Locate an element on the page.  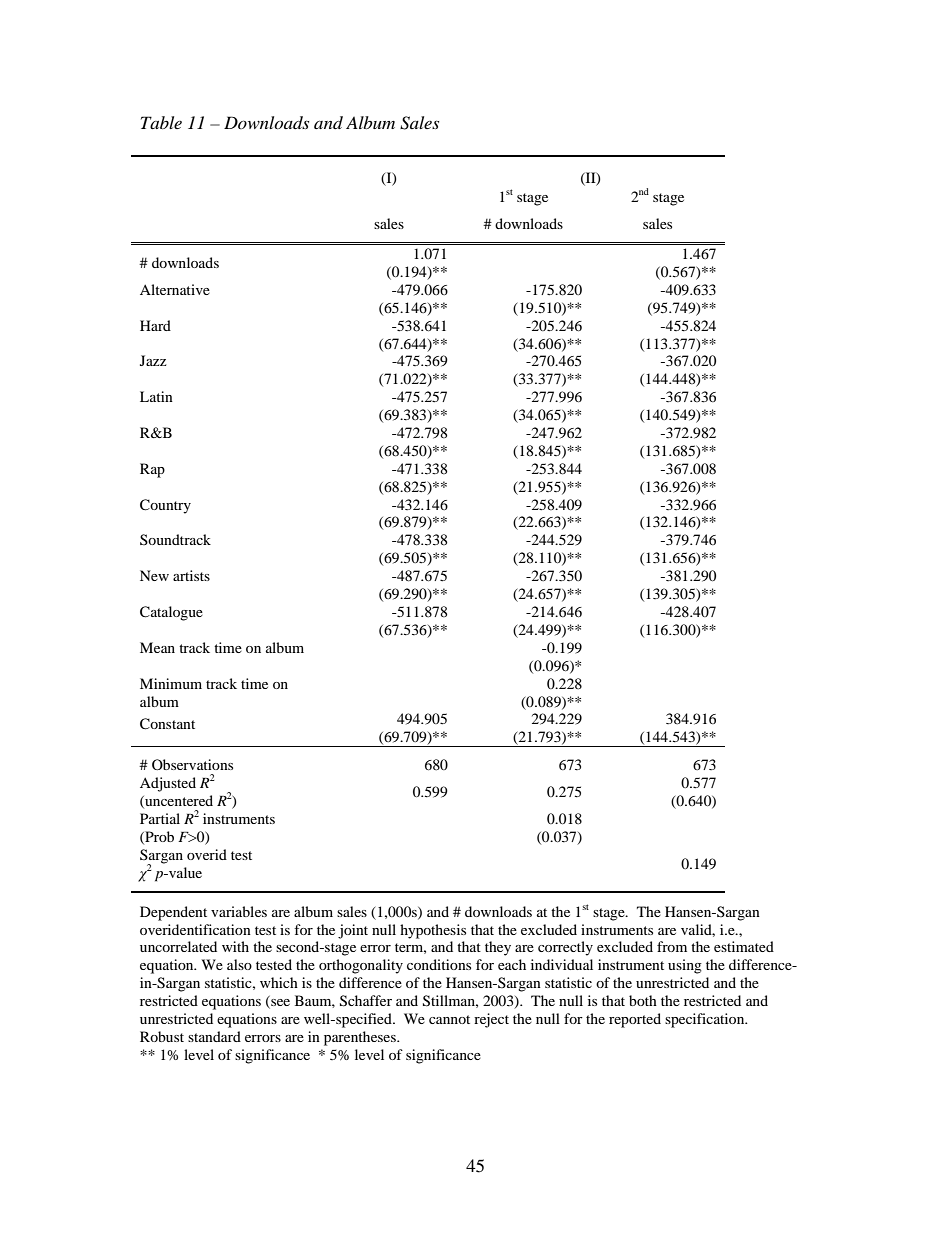
Rap is located at coordinates (152, 470).
